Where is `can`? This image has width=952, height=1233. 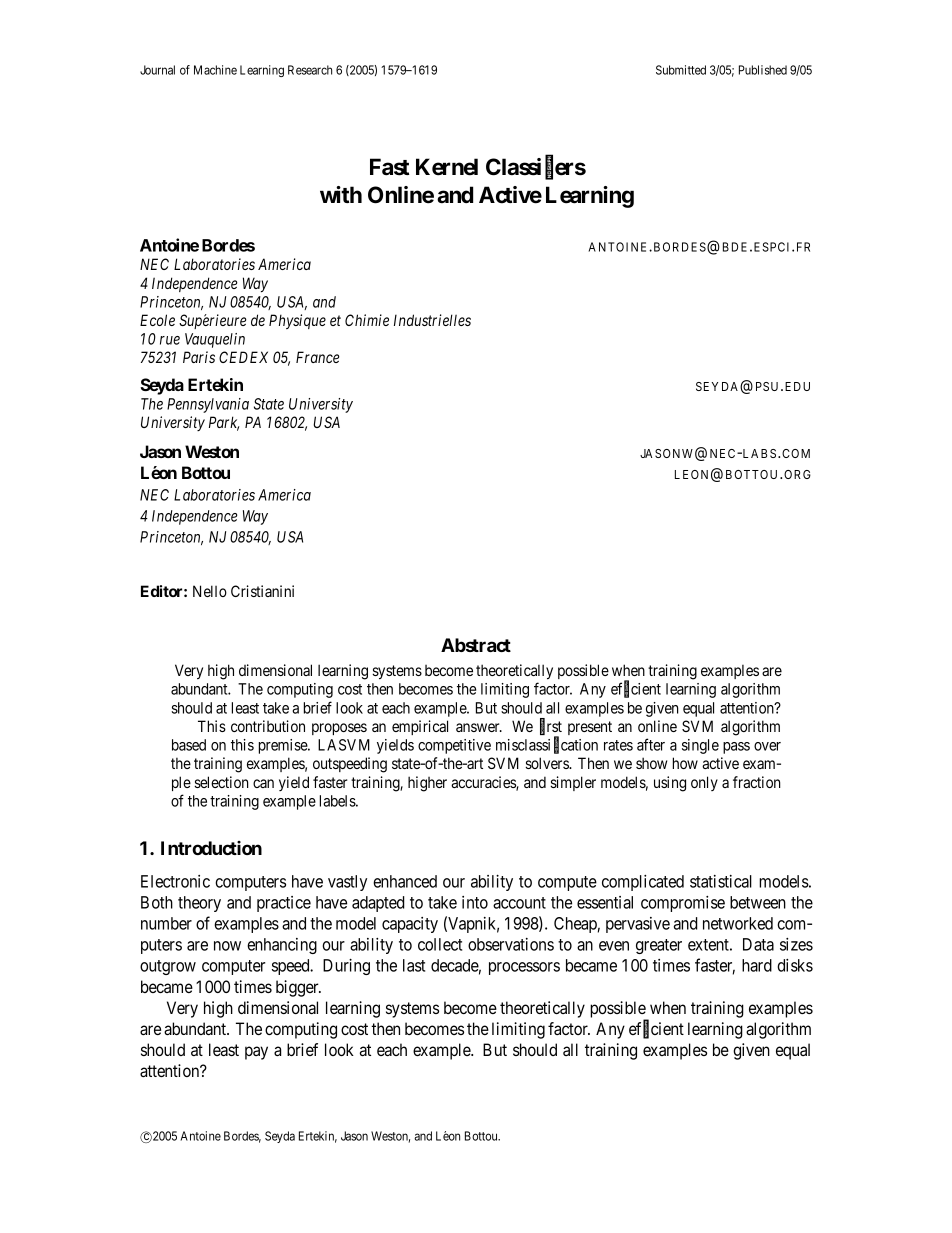
can is located at coordinates (263, 783).
